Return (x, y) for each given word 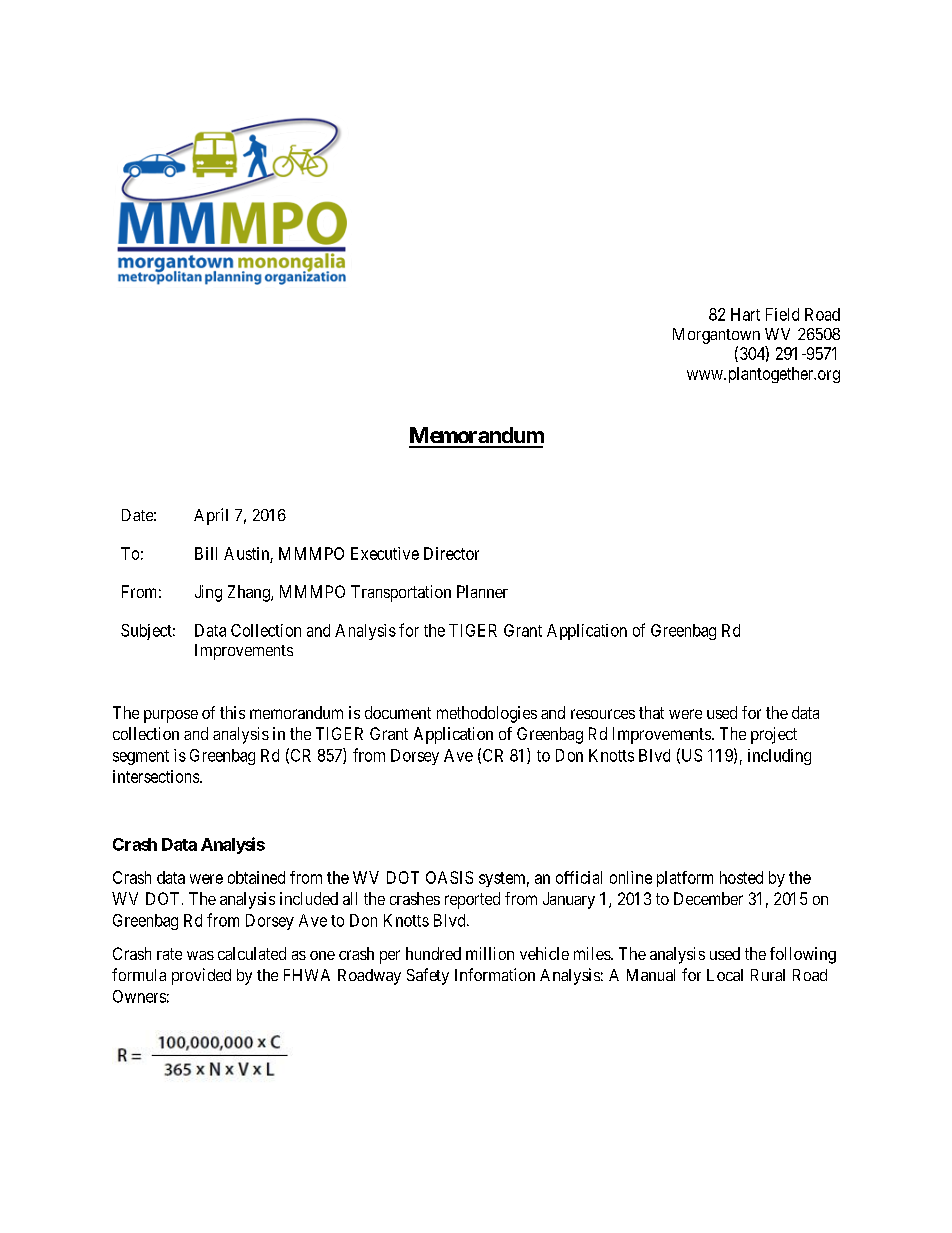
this (232, 712)
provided (201, 976)
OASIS (449, 877)
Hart (745, 314)
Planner (482, 591)
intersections (156, 776)
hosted (741, 877)
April (211, 516)
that (651, 712)
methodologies (487, 714)
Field (782, 314)
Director (451, 553)
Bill (206, 553)
